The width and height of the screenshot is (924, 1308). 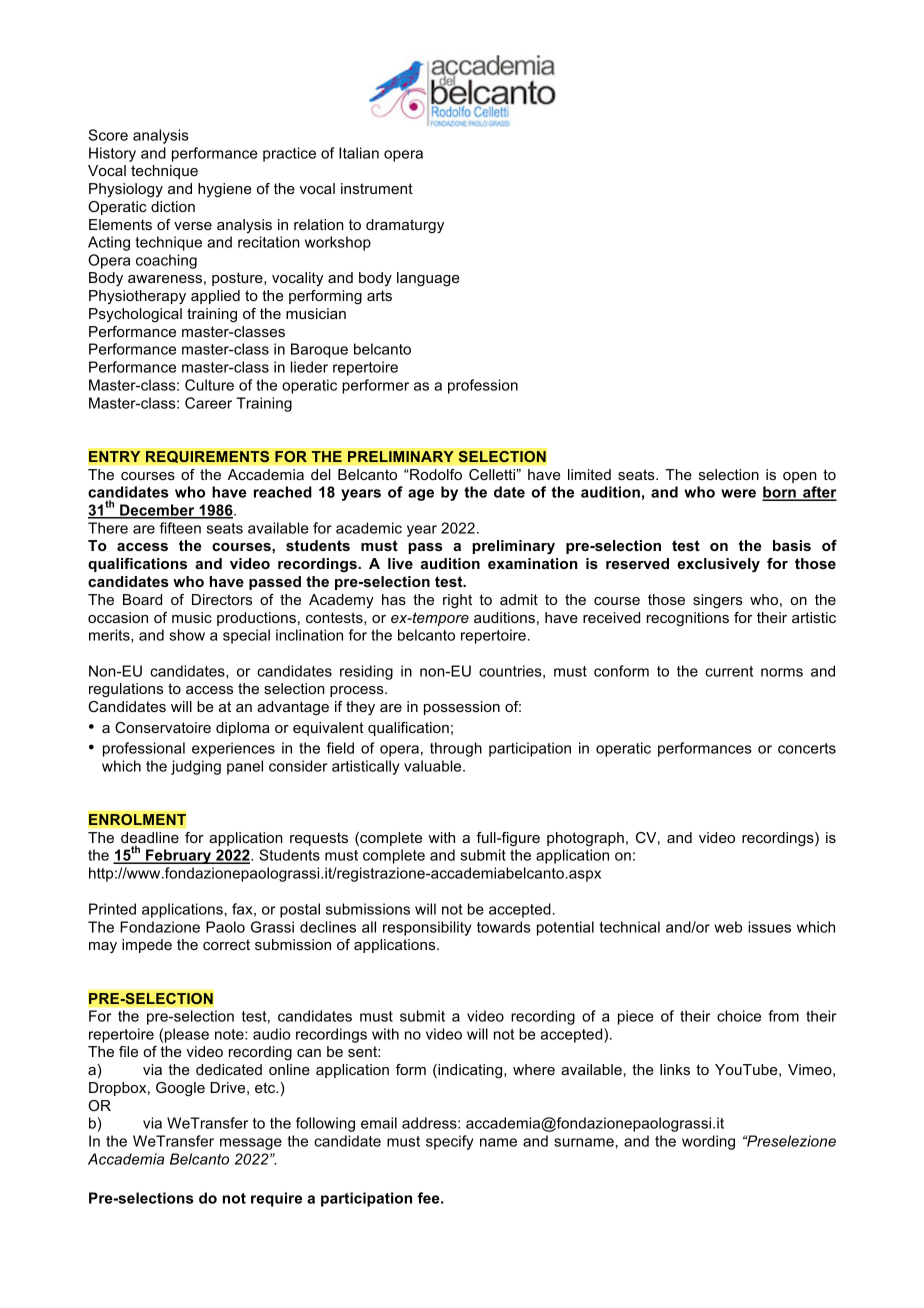 What do you see at coordinates (180, 1089) in the screenshot?
I see `Google` at bounding box center [180, 1089].
